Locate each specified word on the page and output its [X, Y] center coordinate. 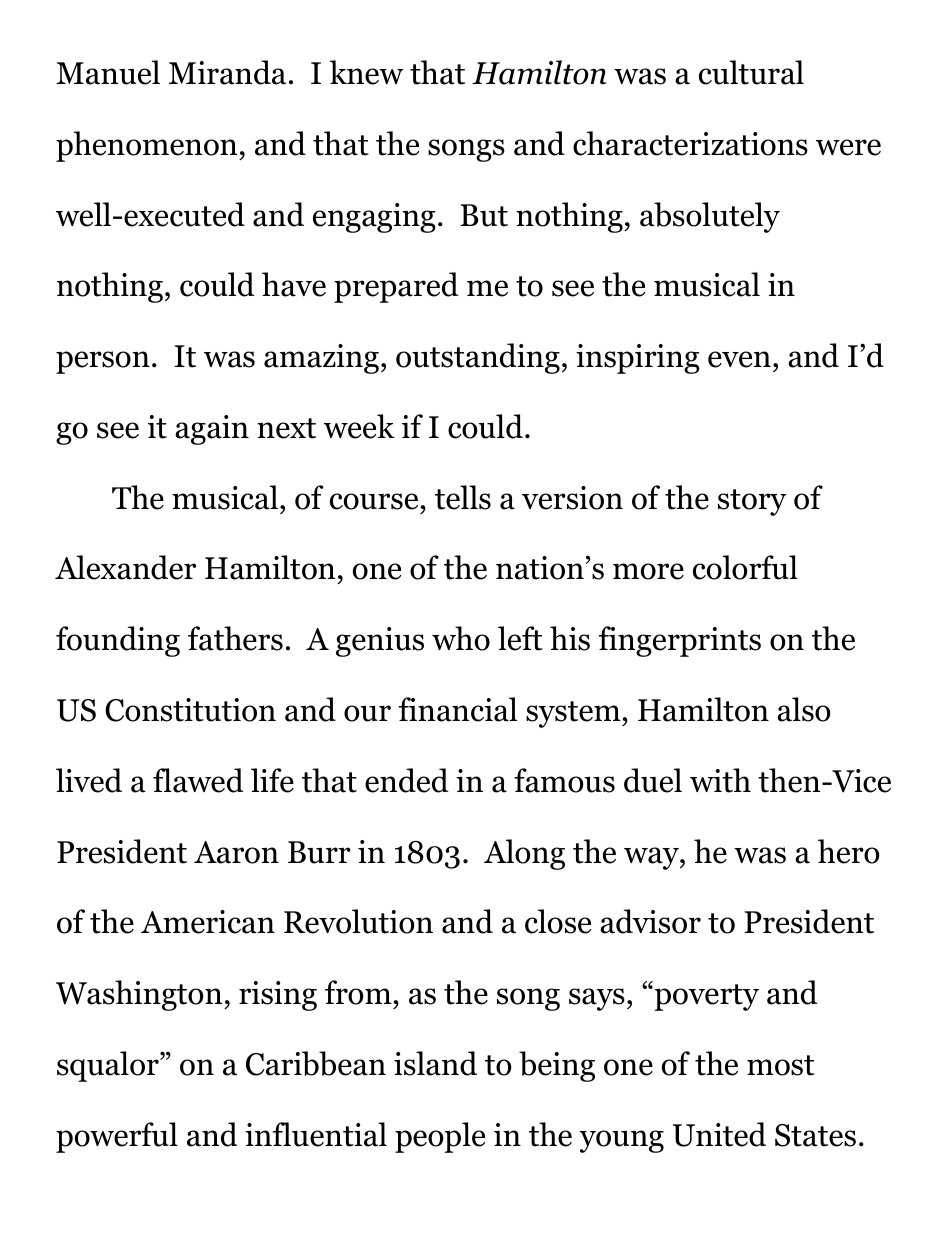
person [103, 362]
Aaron [236, 852]
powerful [117, 1137]
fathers [235, 638]
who [461, 638]
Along [524, 854]
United [719, 1134]
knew [367, 72]
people [440, 1137]
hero [849, 851]
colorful [745, 567]
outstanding [478, 358]
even [739, 359]
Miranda [227, 72]
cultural [751, 72]
